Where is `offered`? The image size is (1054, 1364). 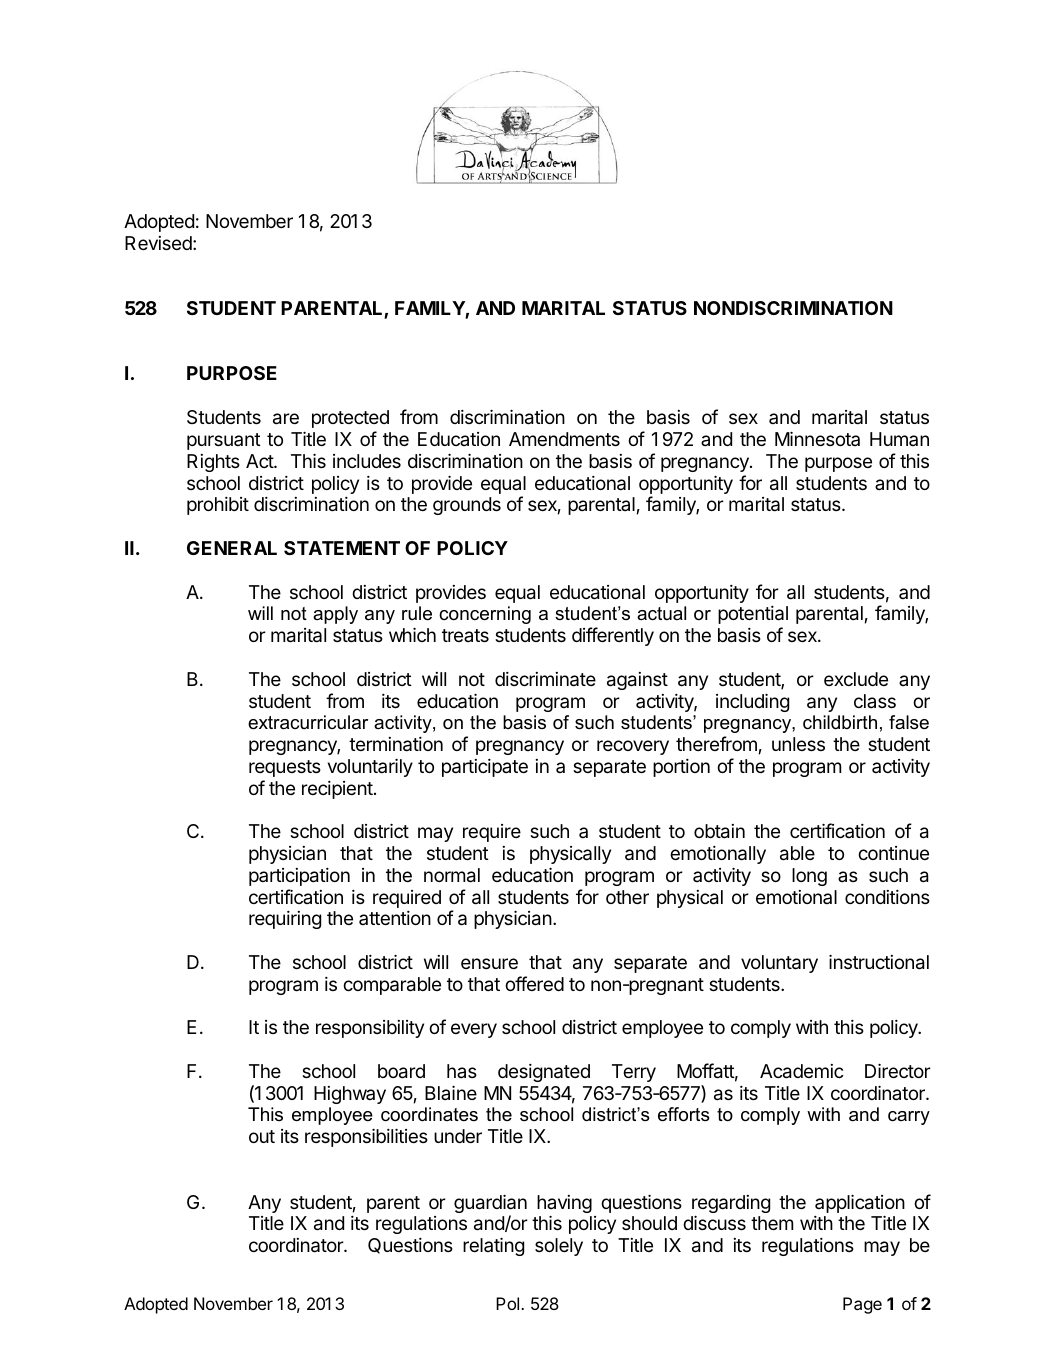
offered is located at coordinates (534, 983).
